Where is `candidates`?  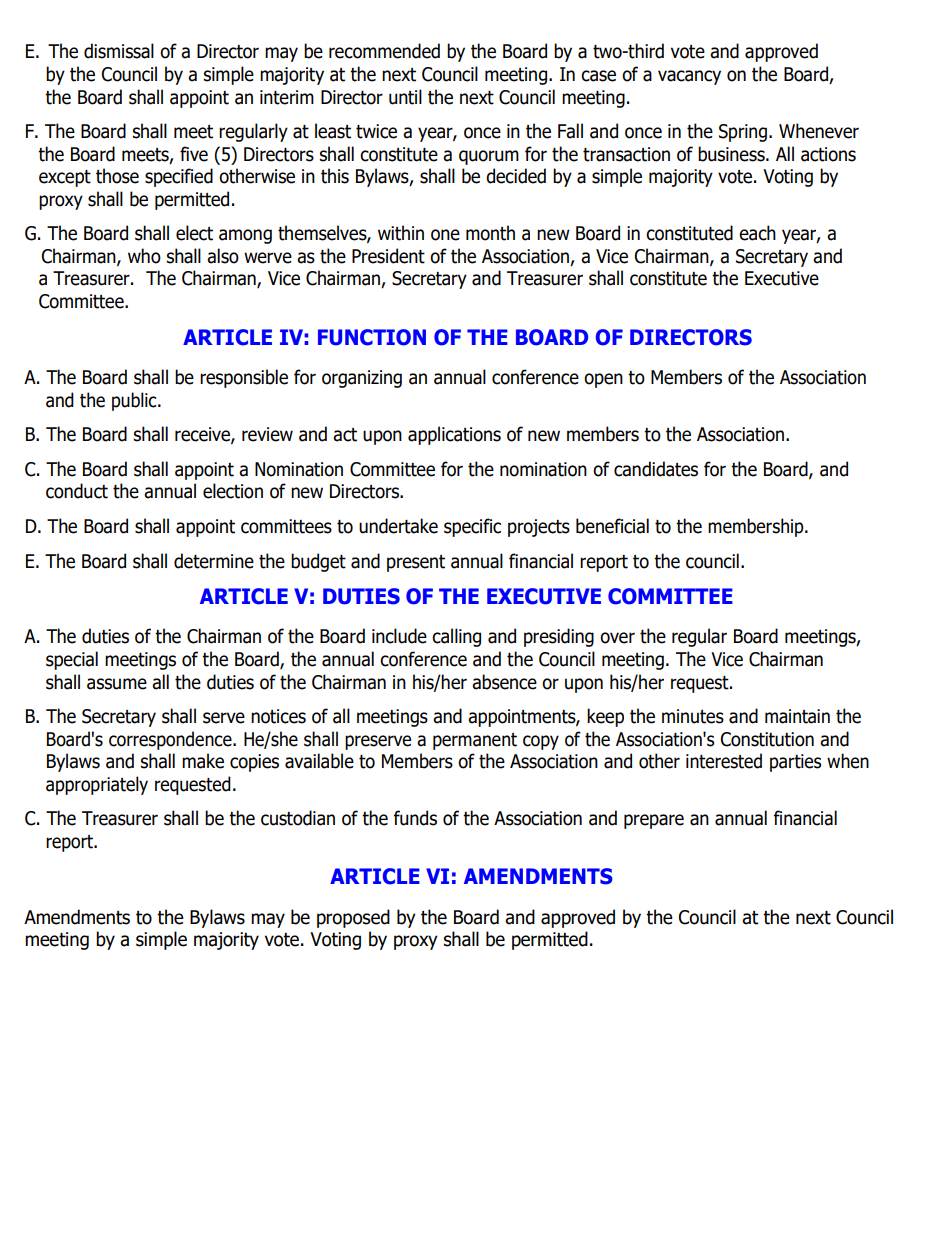
candidates is located at coordinates (656, 469).
